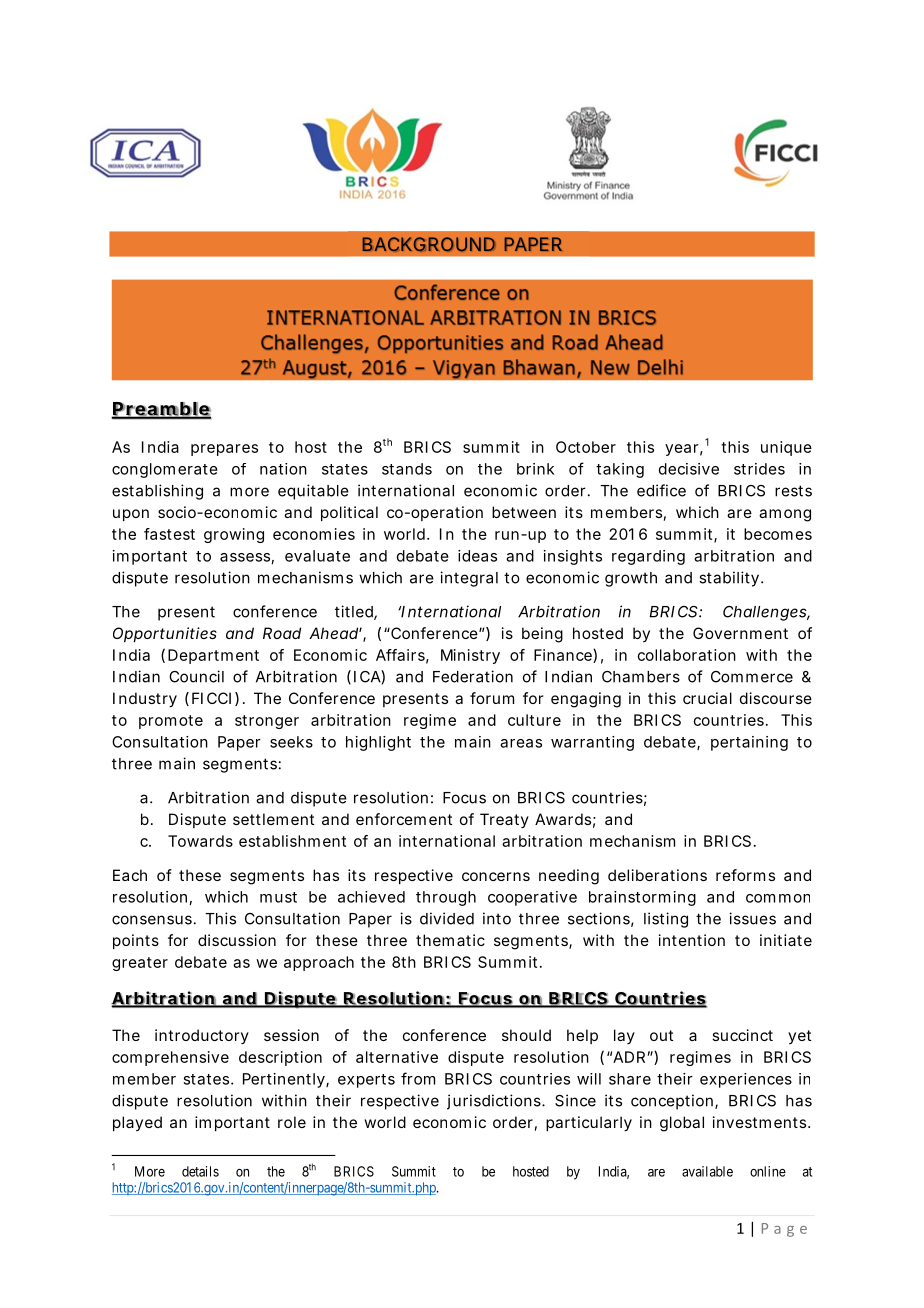  I want to click on crucial, so click(707, 698).
